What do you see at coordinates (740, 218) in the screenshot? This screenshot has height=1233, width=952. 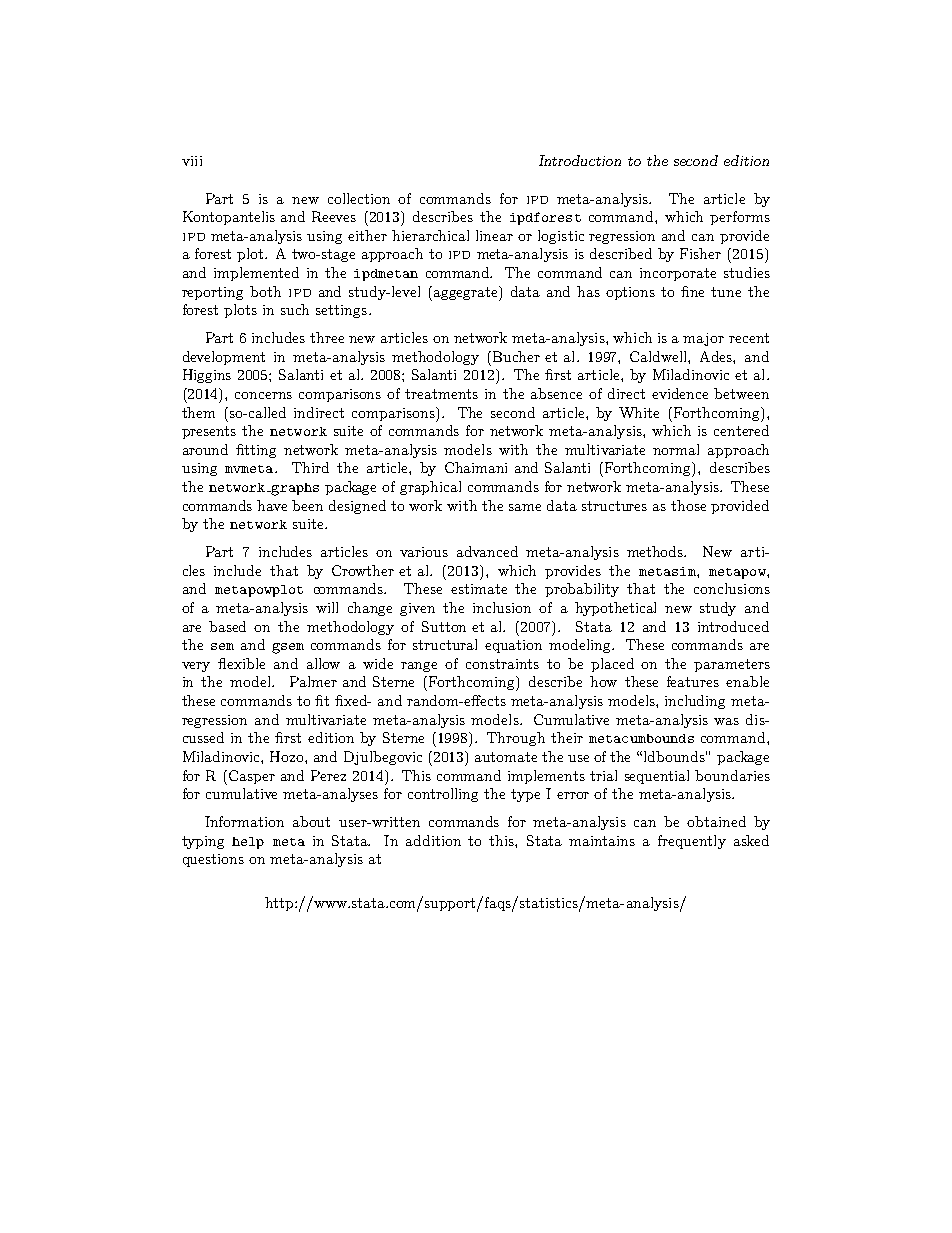 I see `performs` at bounding box center [740, 218].
